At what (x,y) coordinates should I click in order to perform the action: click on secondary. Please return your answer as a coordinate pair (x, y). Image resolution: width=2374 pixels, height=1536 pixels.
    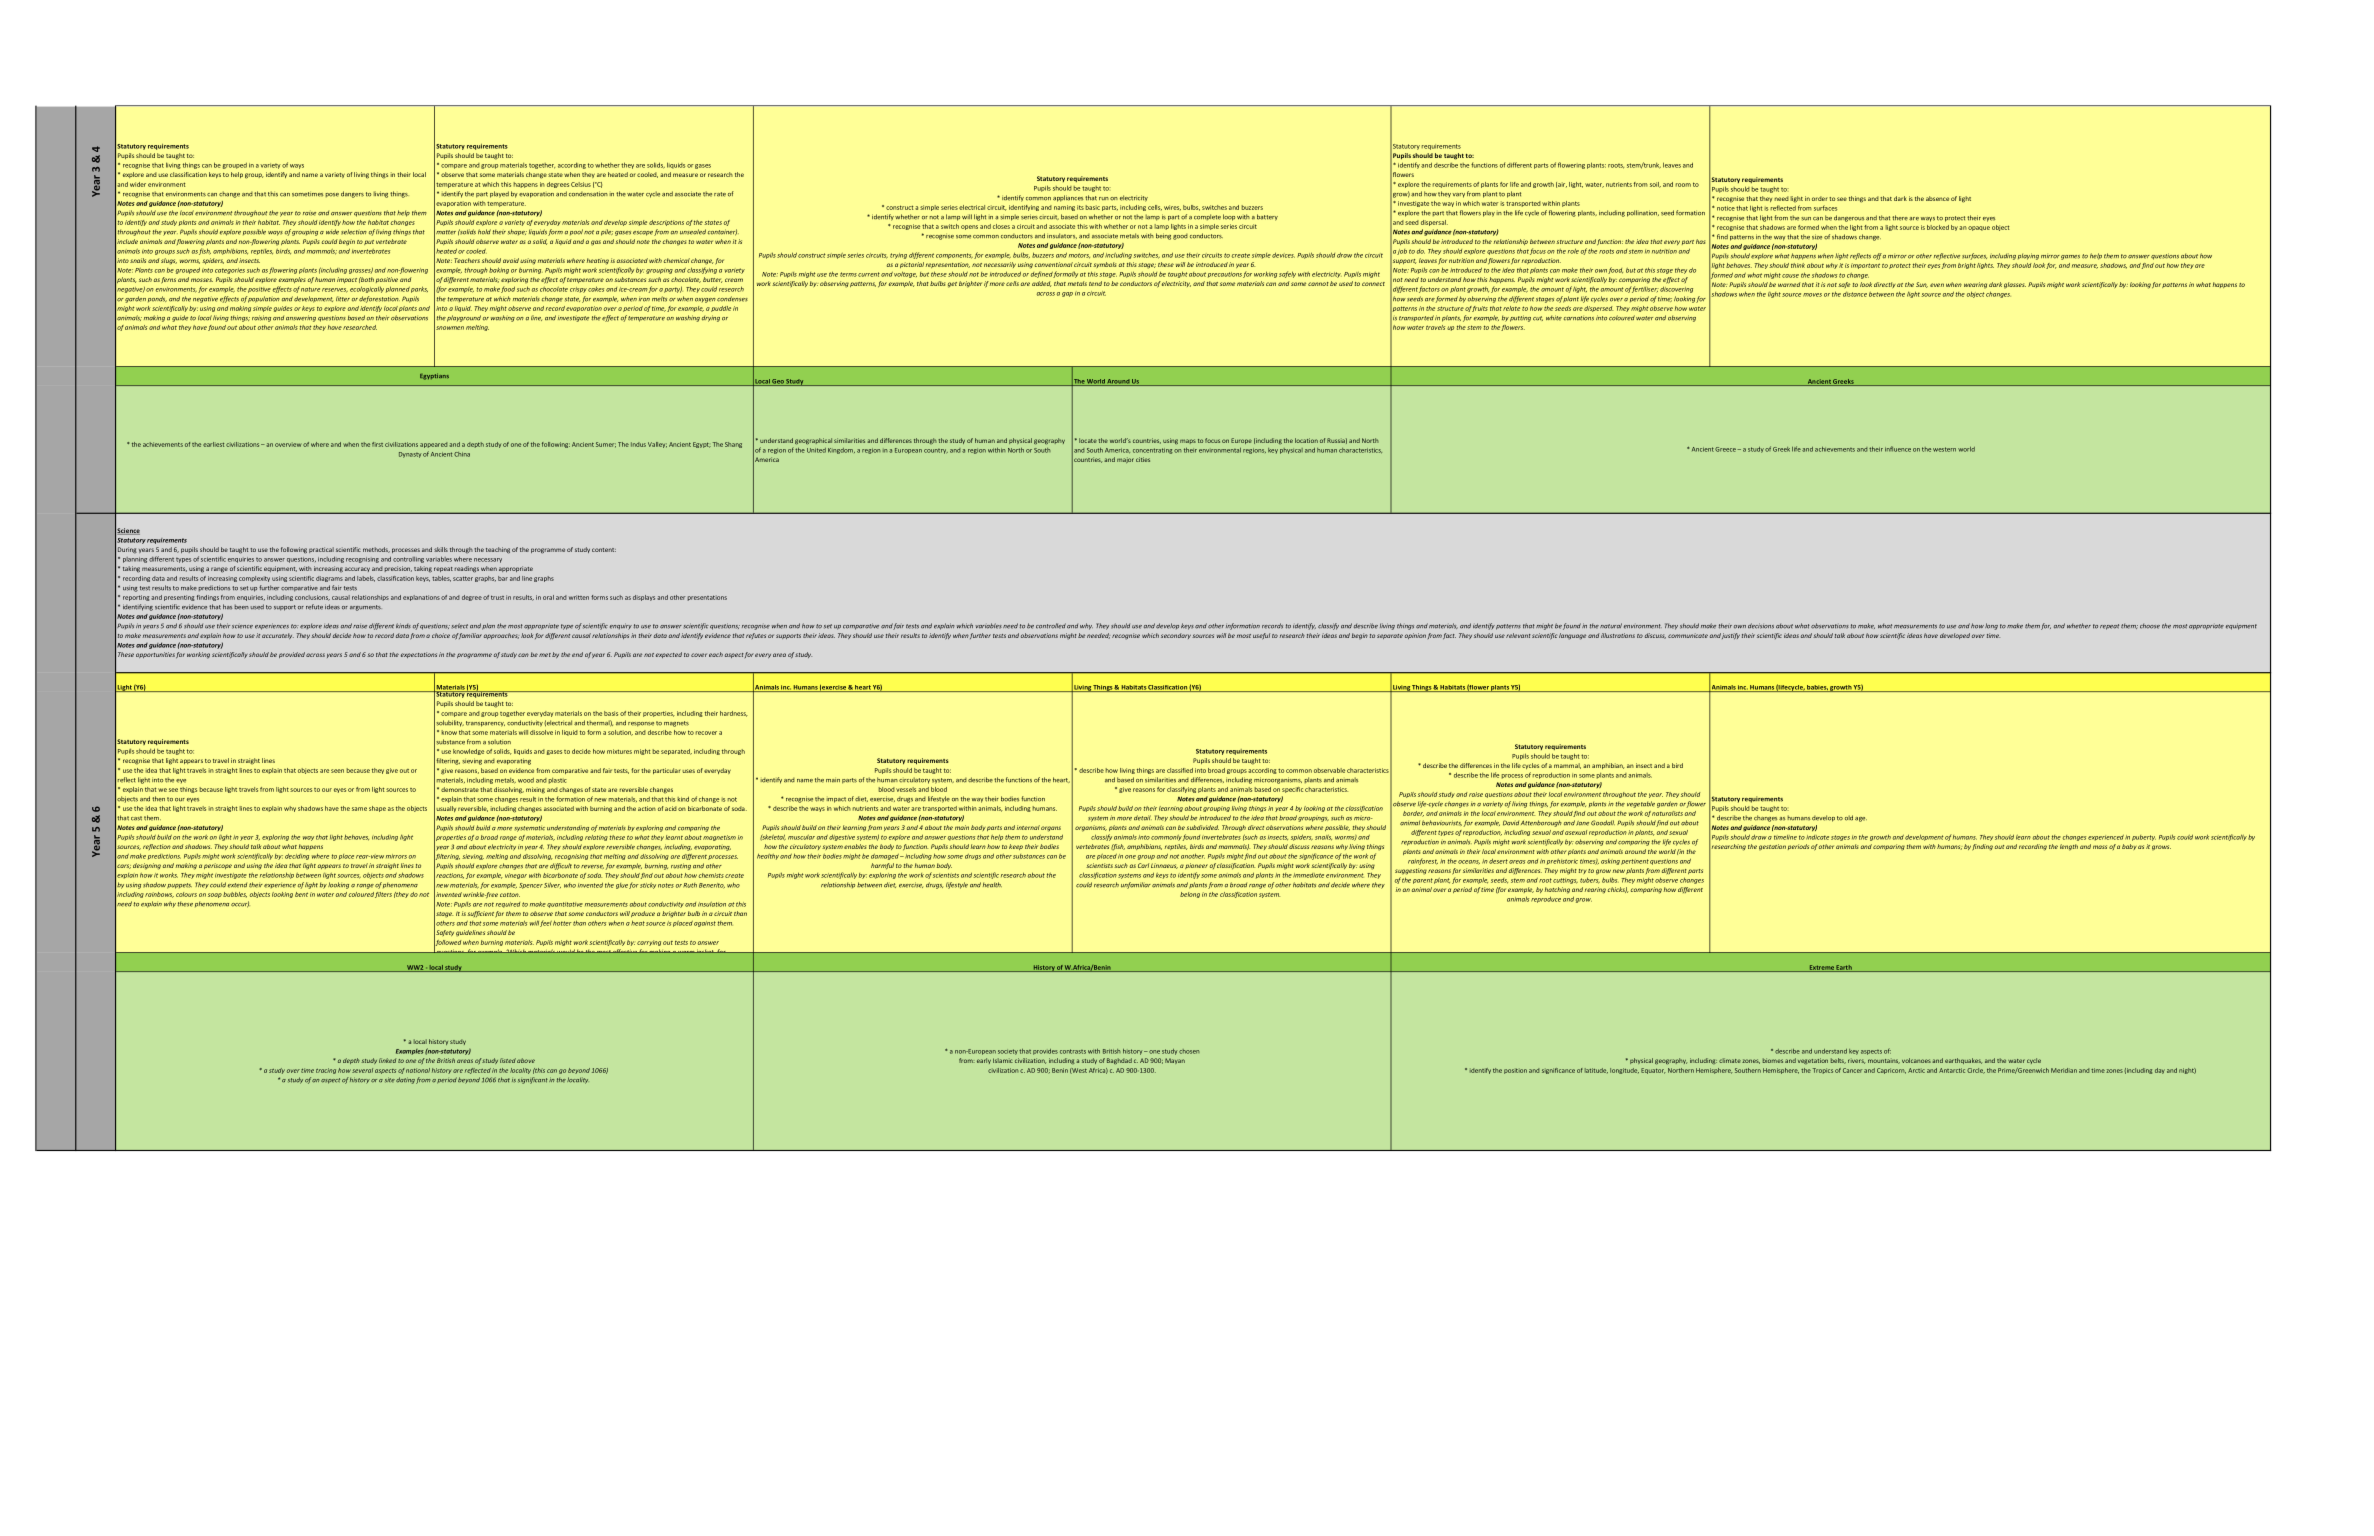
    Looking at the image, I should click on (1176, 636).
